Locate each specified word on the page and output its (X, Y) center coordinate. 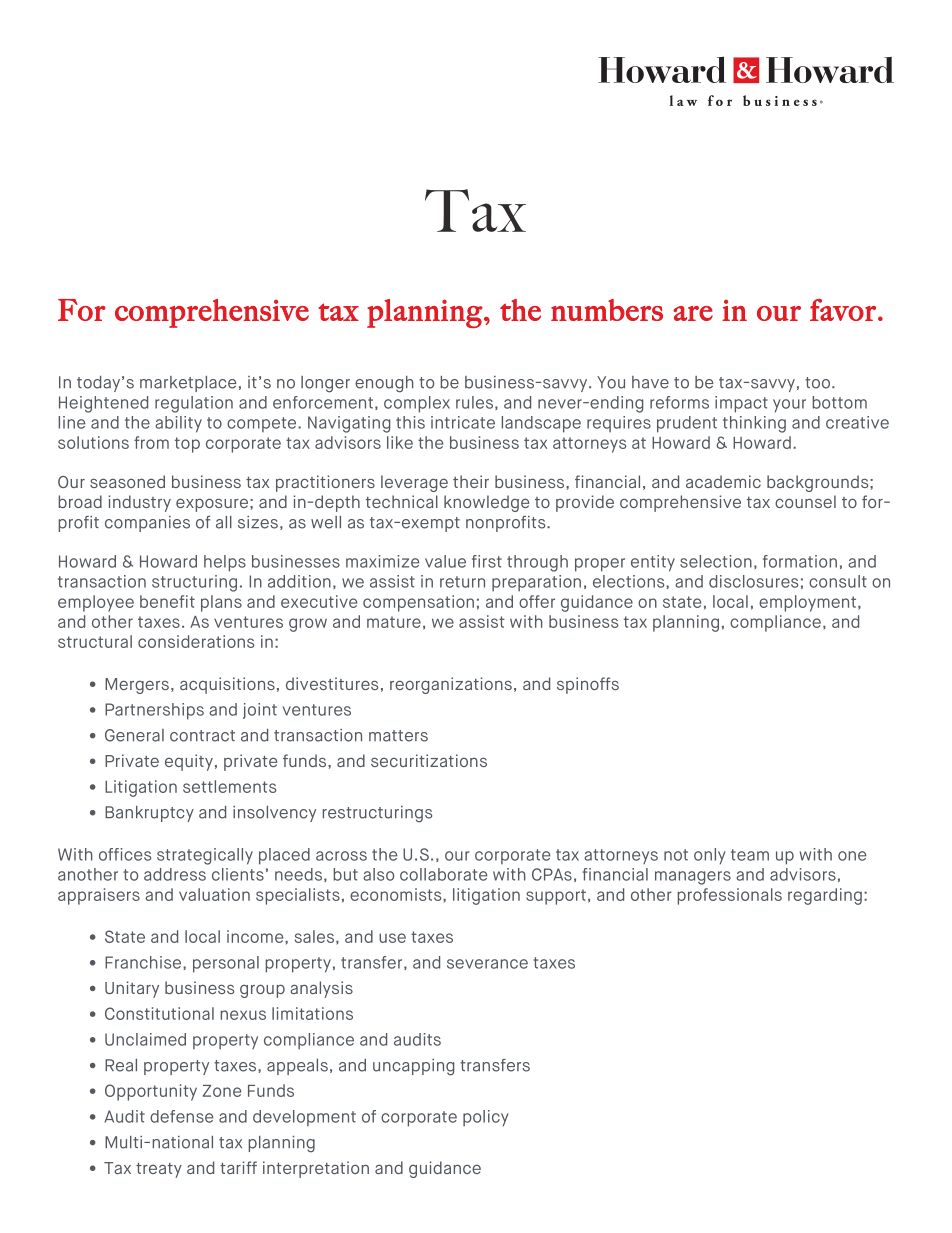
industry (139, 503)
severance (487, 964)
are (693, 313)
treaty (159, 1170)
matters (398, 736)
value (445, 561)
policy (486, 1118)
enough (384, 384)
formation (800, 561)
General (134, 735)
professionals (729, 896)
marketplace (188, 384)
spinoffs (588, 685)
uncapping (413, 1067)
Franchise (144, 962)
